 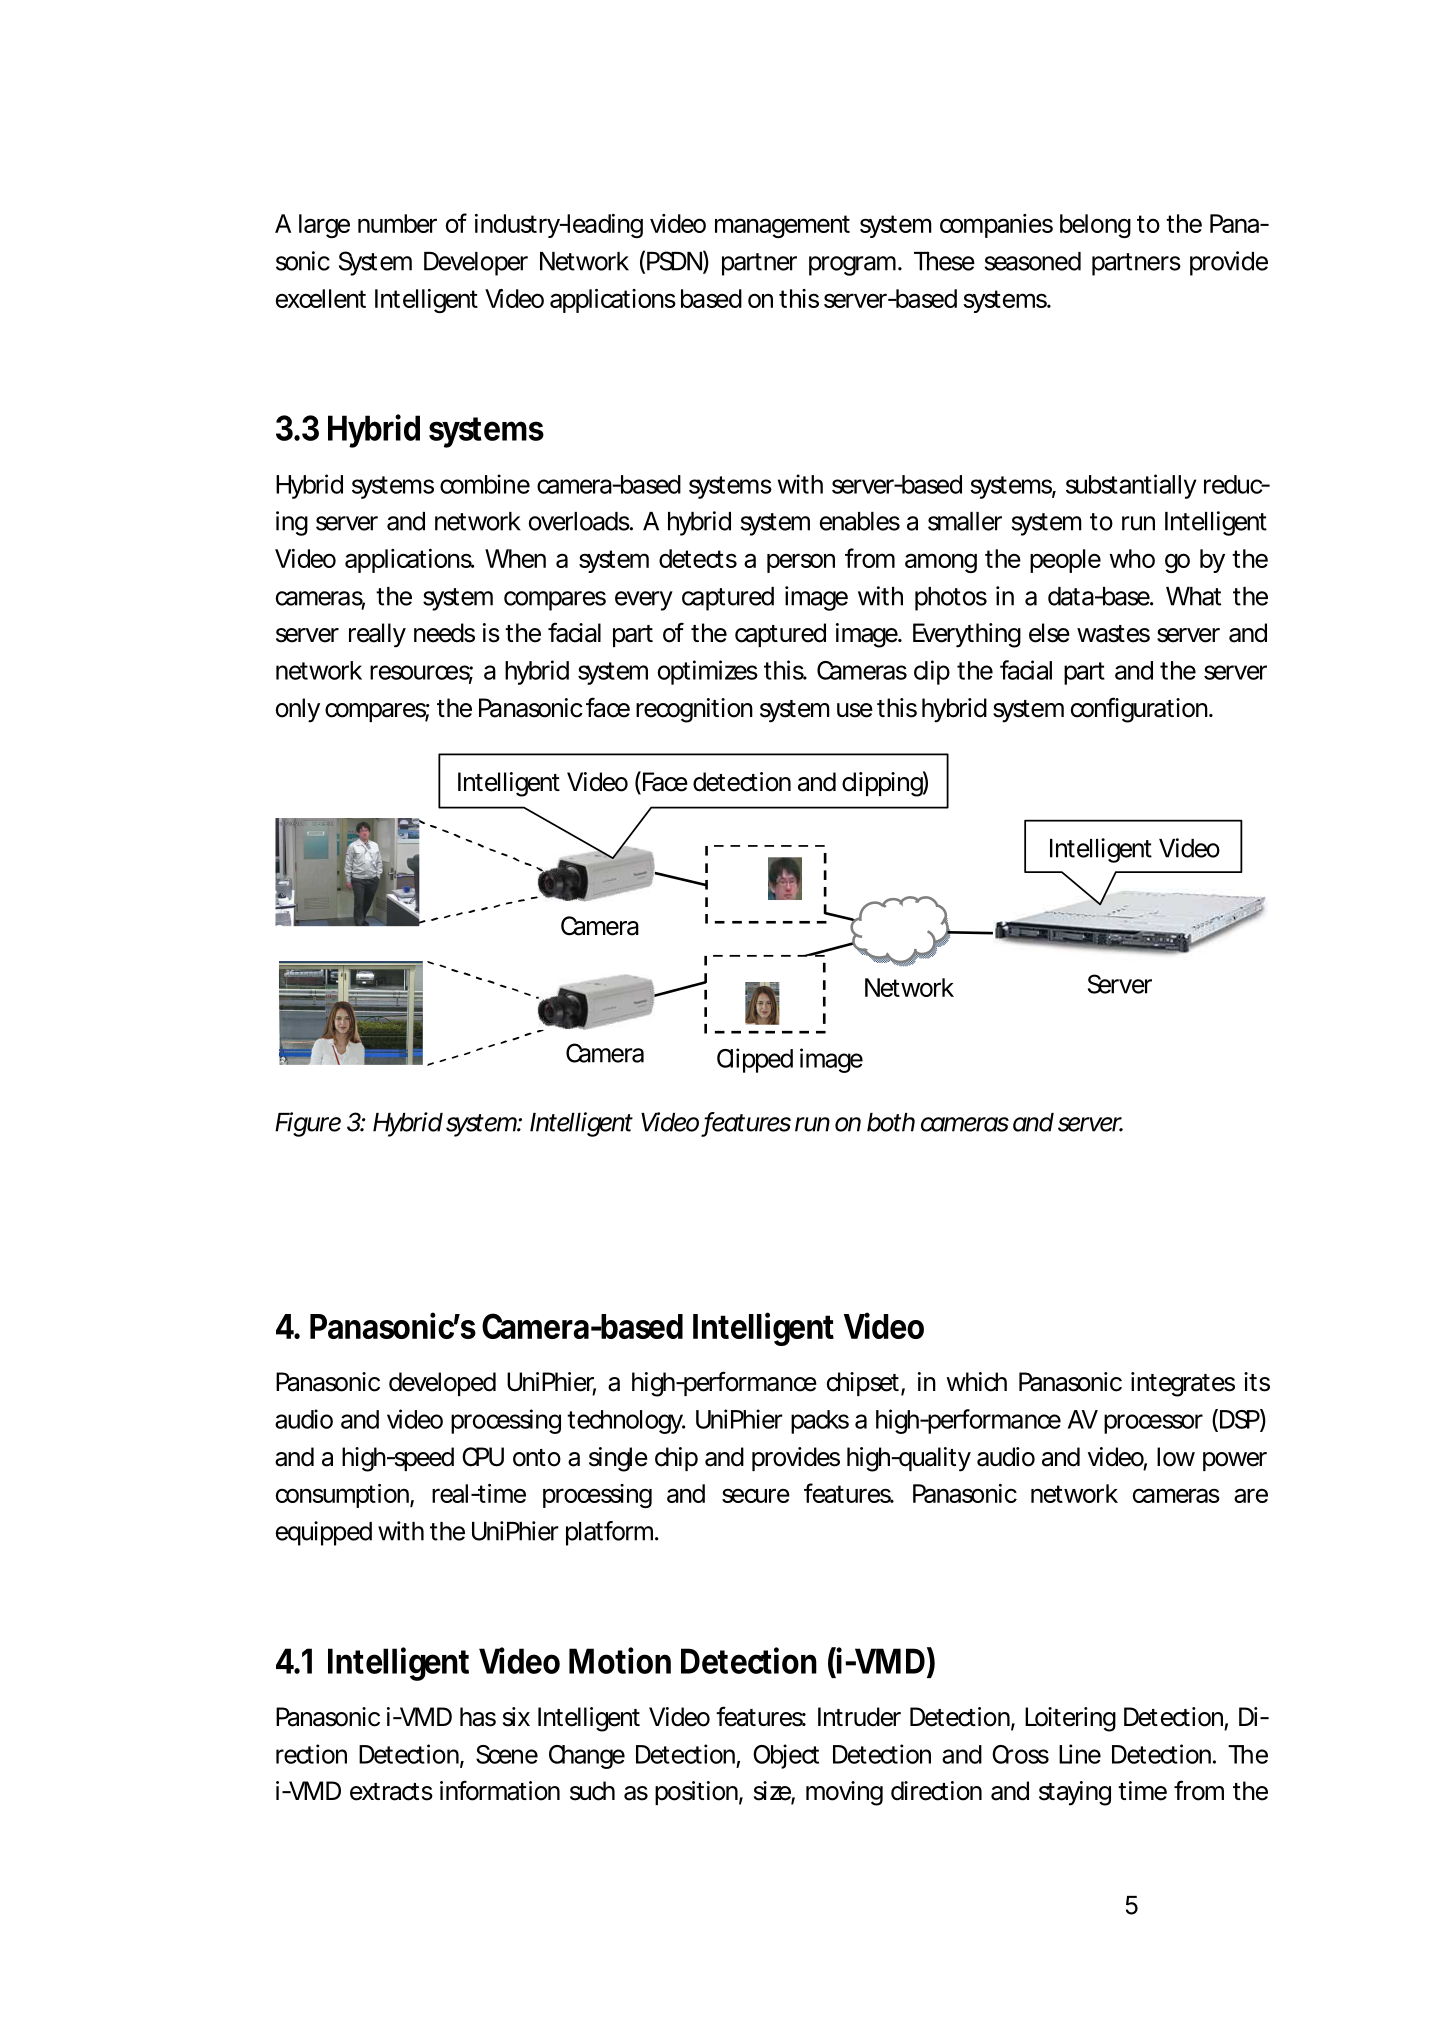 I want to click on companies, so click(x=996, y=226).
